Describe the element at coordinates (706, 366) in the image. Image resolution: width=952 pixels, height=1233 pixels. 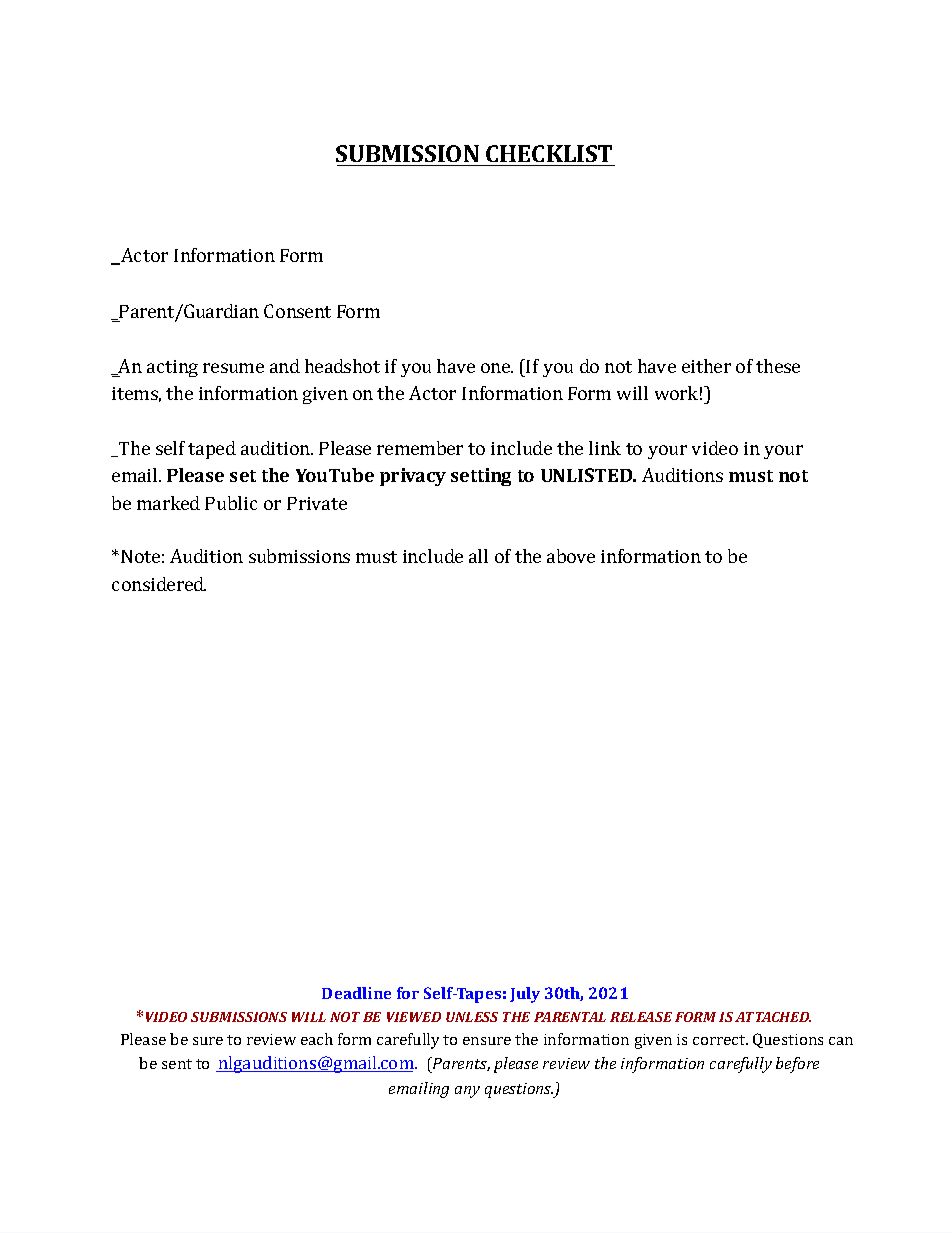
I see `either` at that location.
